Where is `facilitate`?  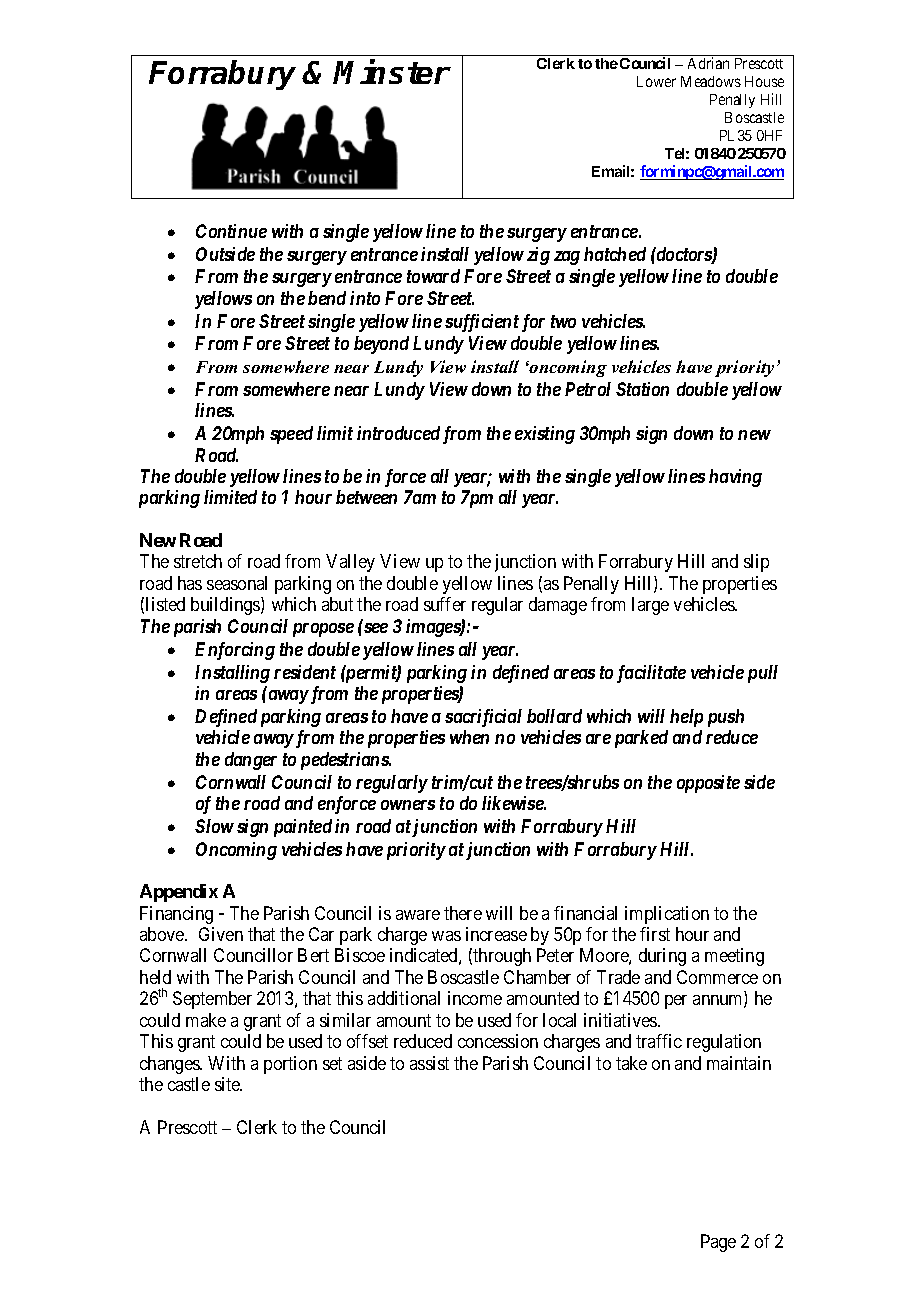
facilitate is located at coordinates (651, 674).
